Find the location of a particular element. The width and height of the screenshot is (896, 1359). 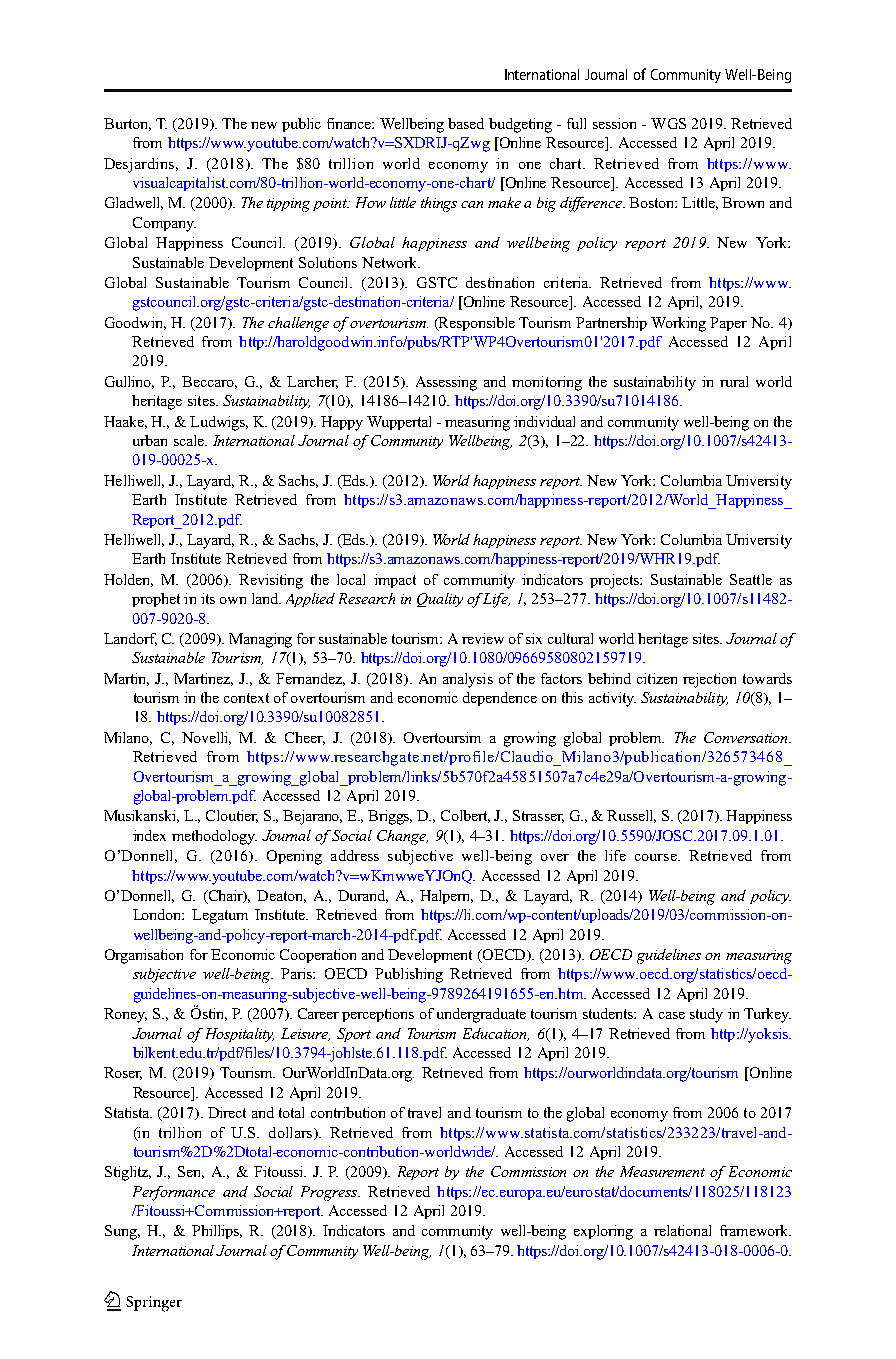

rejection is located at coordinates (709, 680).
